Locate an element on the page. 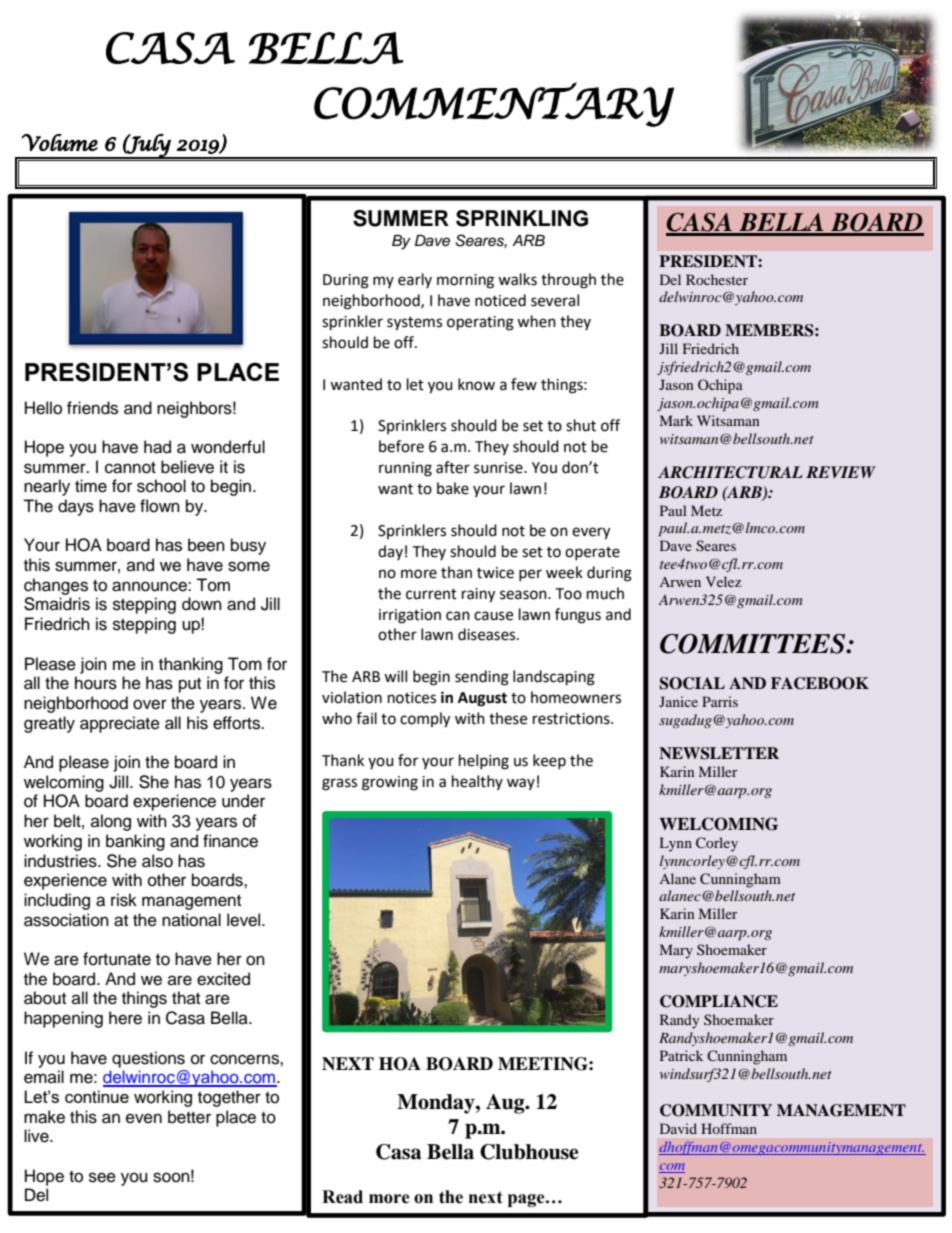  diseases is located at coordinates (488, 634).
